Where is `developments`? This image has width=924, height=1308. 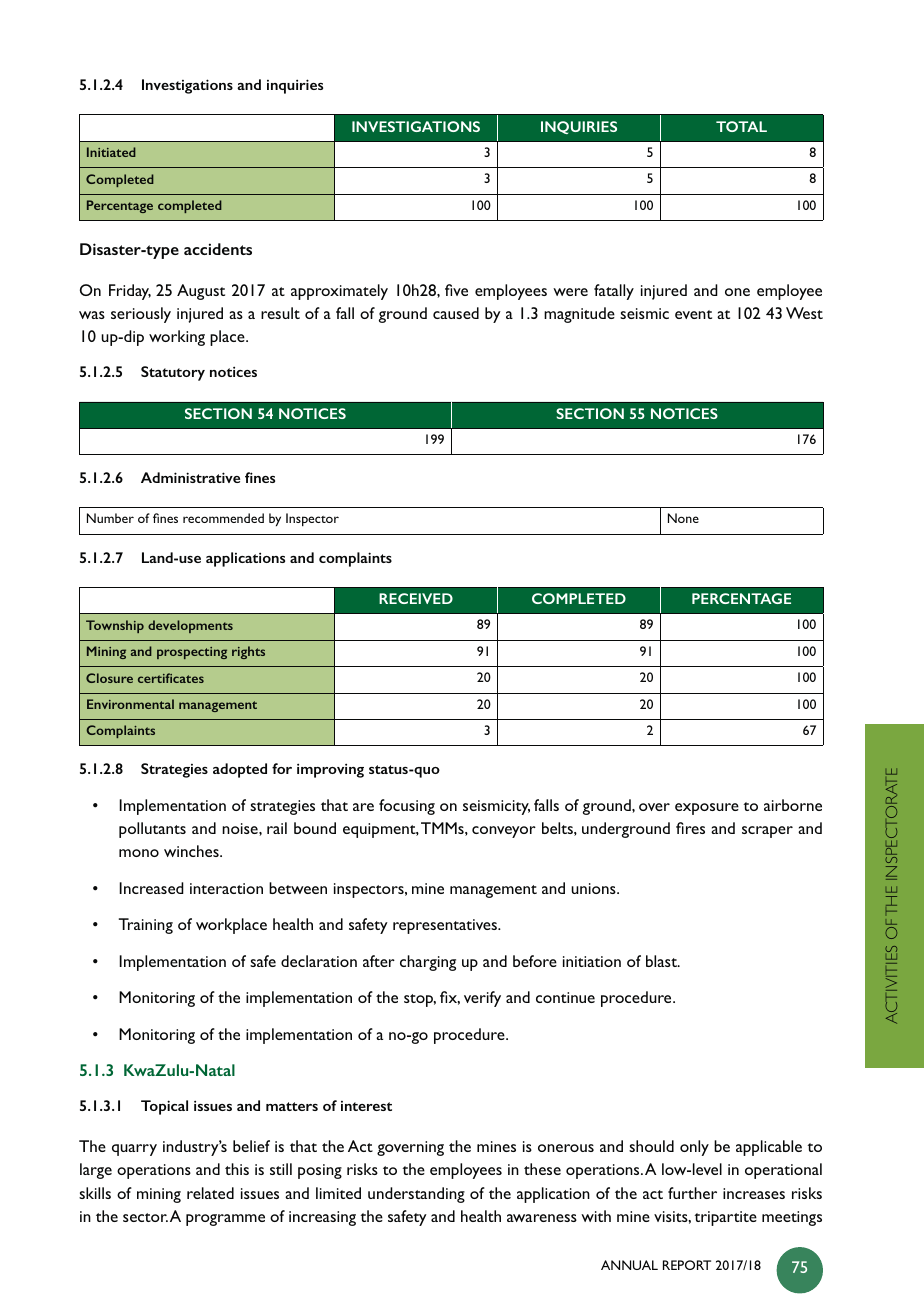
developments is located at coordinates (190, 626).
